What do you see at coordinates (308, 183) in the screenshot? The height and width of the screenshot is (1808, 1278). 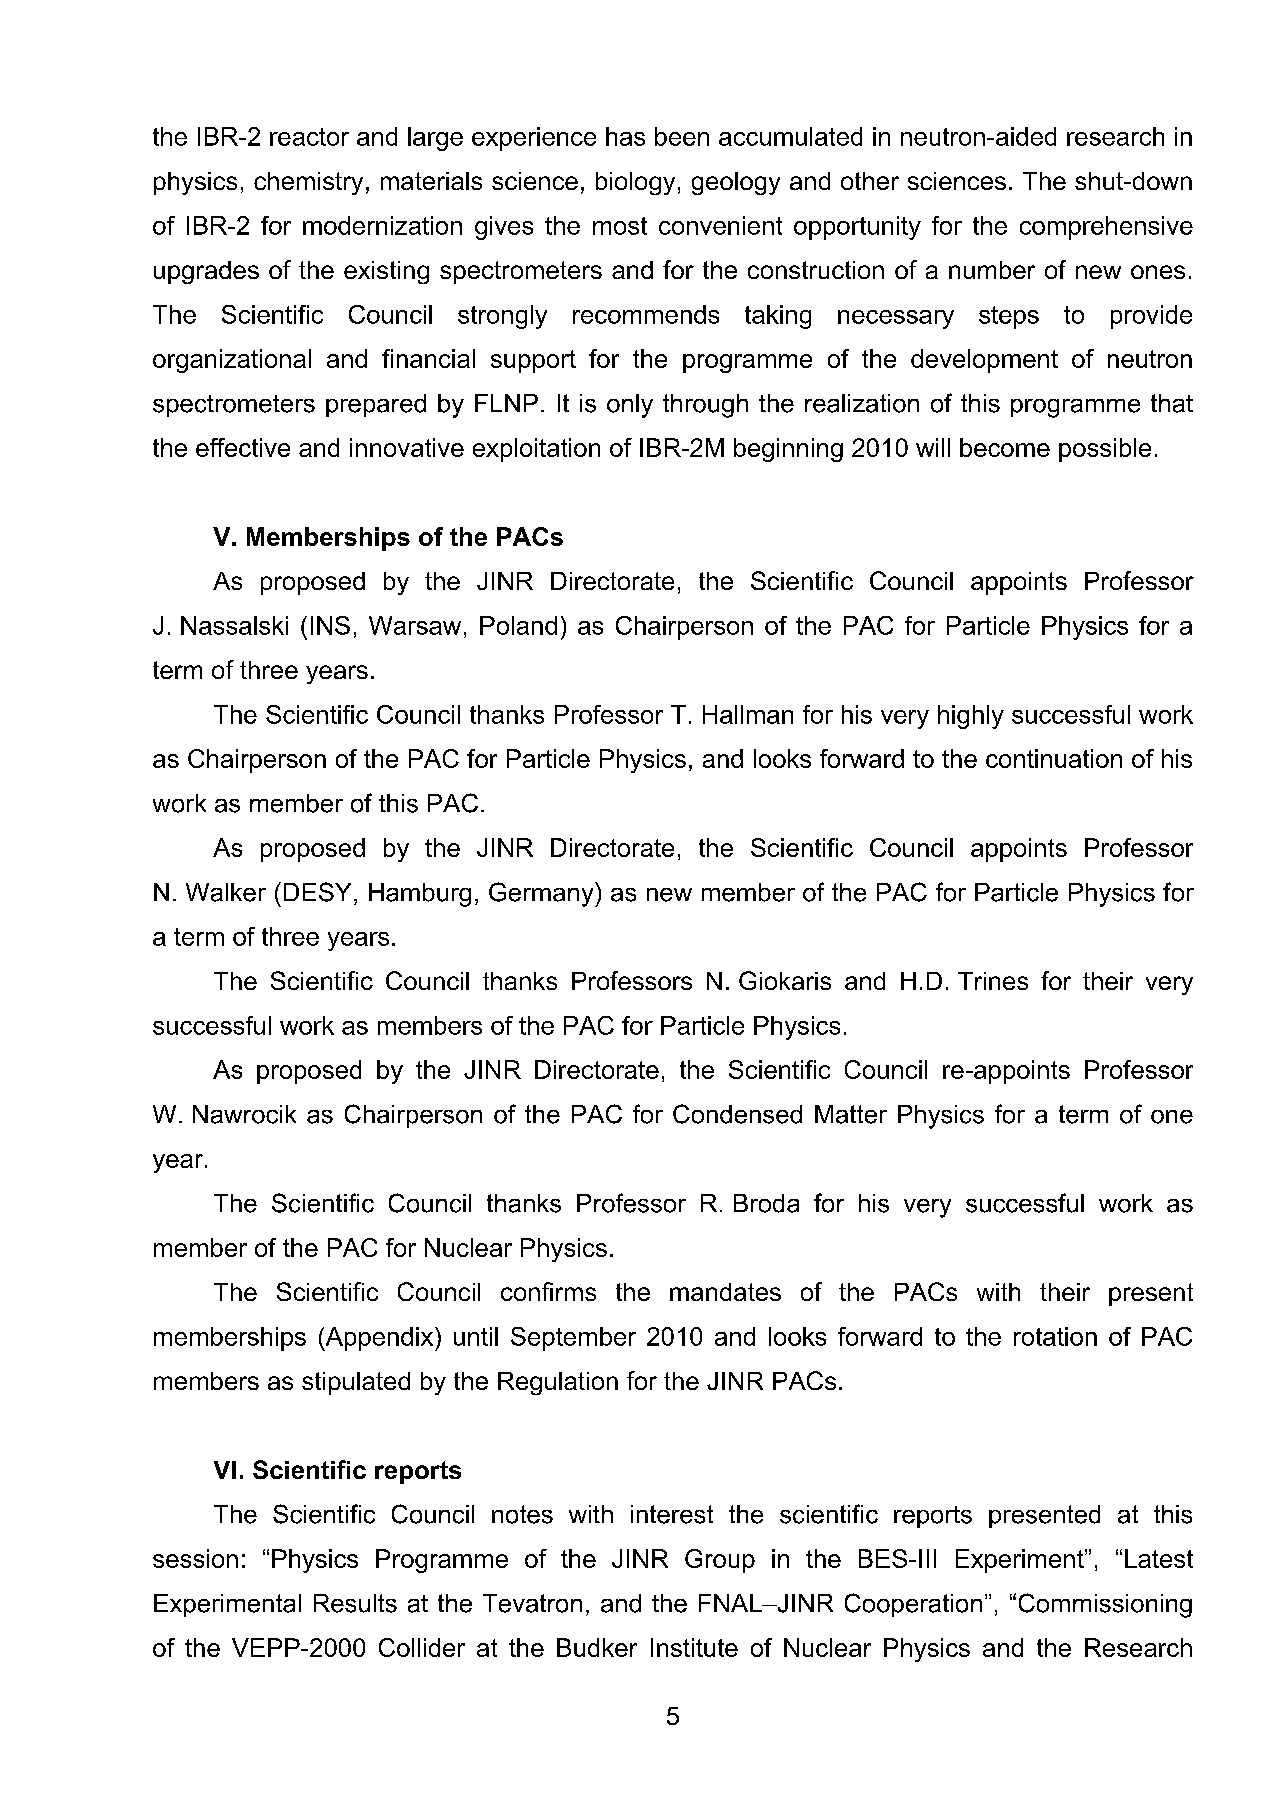 I see `chemistry` at bounding box center [308, 183].
